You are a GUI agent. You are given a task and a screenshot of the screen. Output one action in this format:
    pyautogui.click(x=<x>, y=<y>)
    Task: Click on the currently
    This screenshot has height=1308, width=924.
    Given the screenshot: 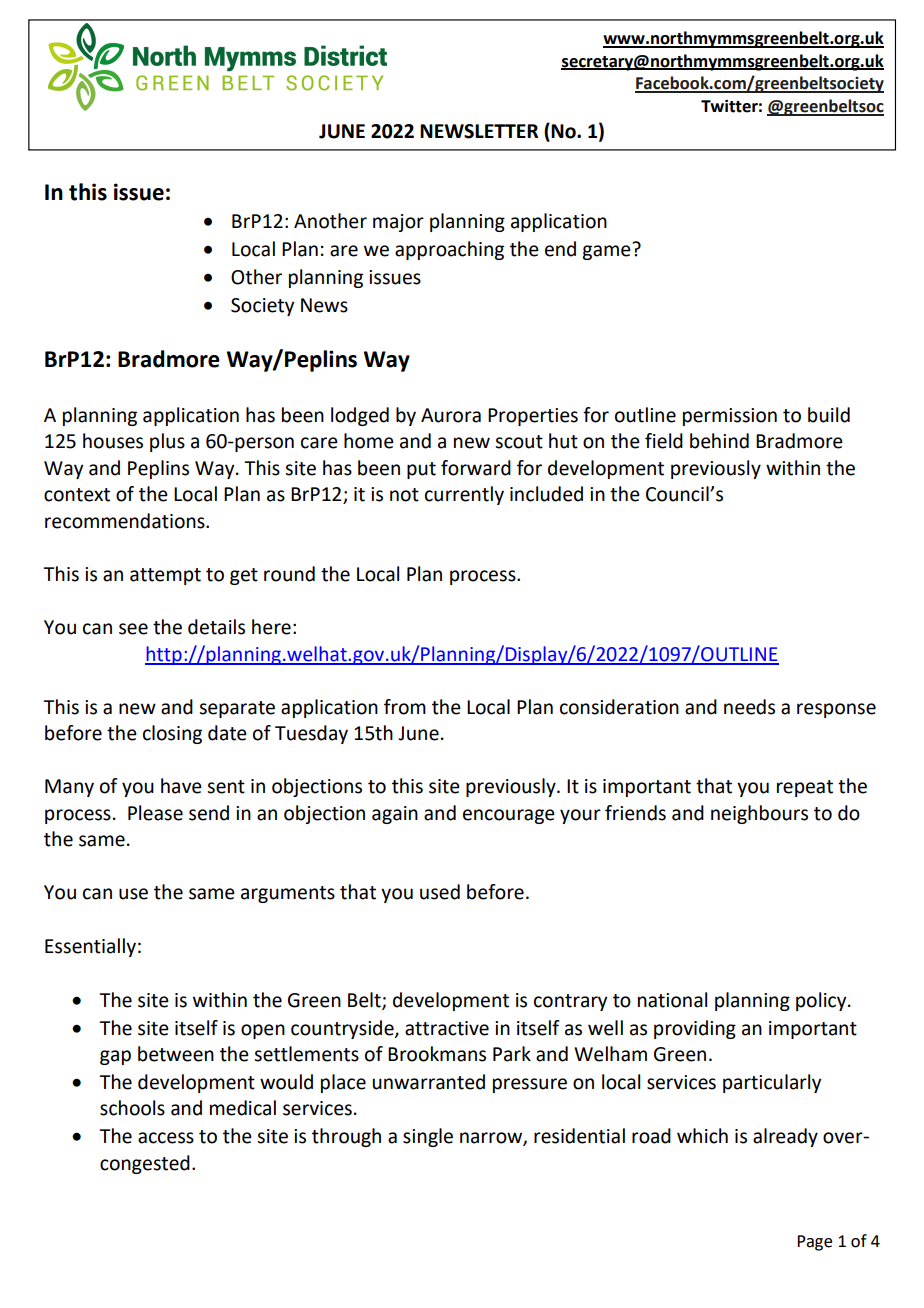 What is the action you would take?
    pyautogui.click(x=464, y=495)
